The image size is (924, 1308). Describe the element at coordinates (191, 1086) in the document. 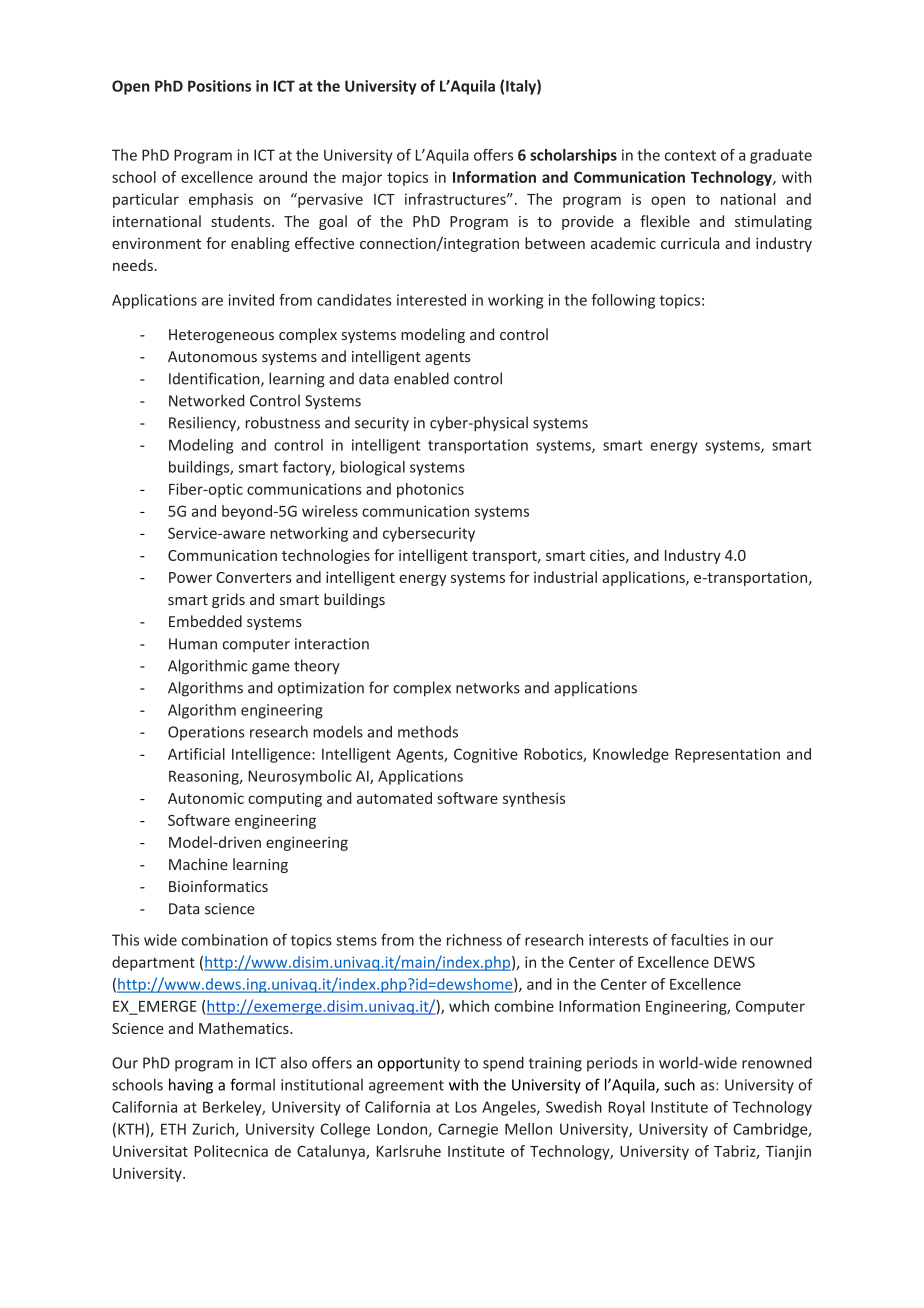

I see `having` at that location.
